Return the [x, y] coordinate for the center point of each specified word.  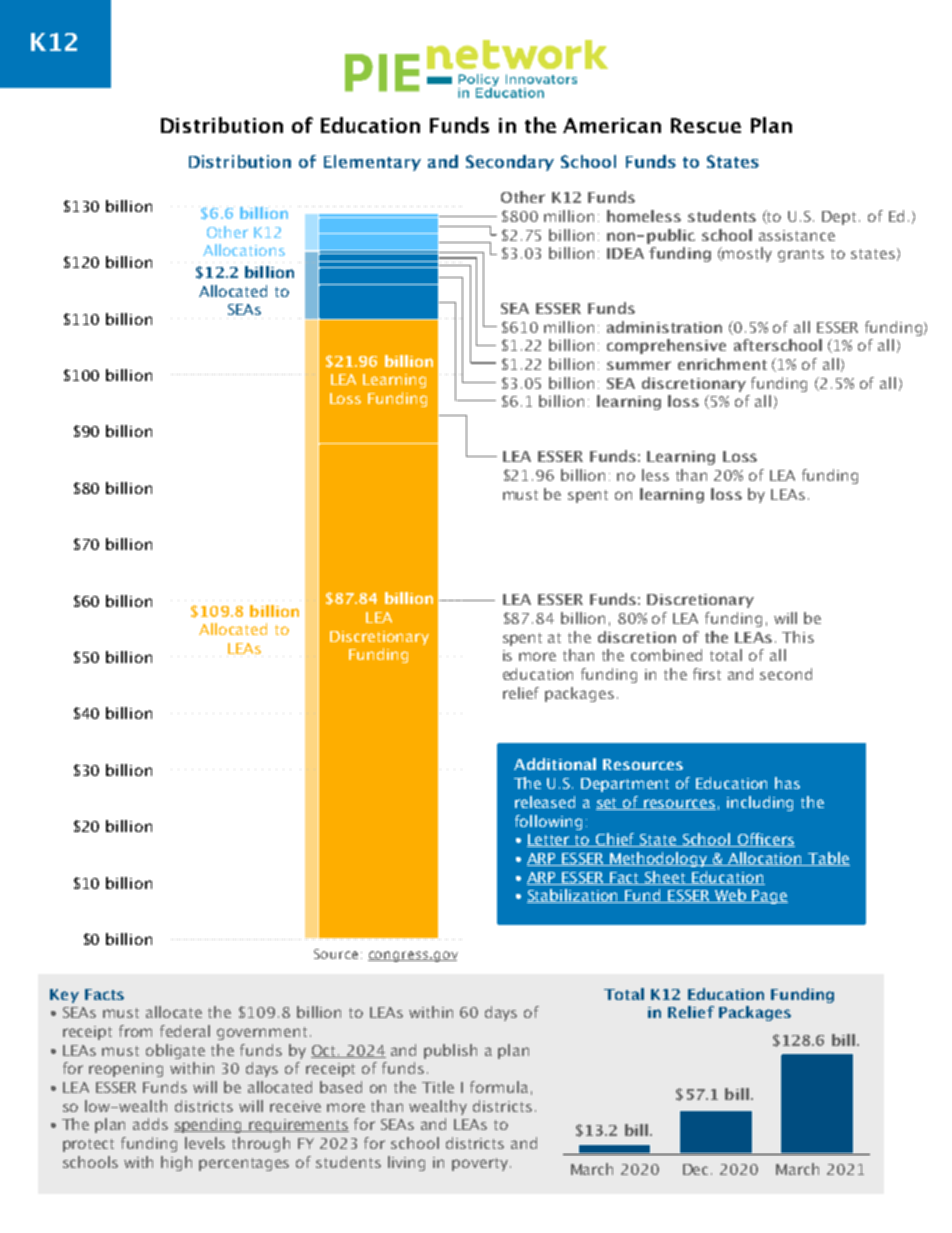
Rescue [706, 125]
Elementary [372, 163]
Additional [555, 764]
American [612, 125]
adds [150, 1124]
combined [666, 655]
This [798, 637]
